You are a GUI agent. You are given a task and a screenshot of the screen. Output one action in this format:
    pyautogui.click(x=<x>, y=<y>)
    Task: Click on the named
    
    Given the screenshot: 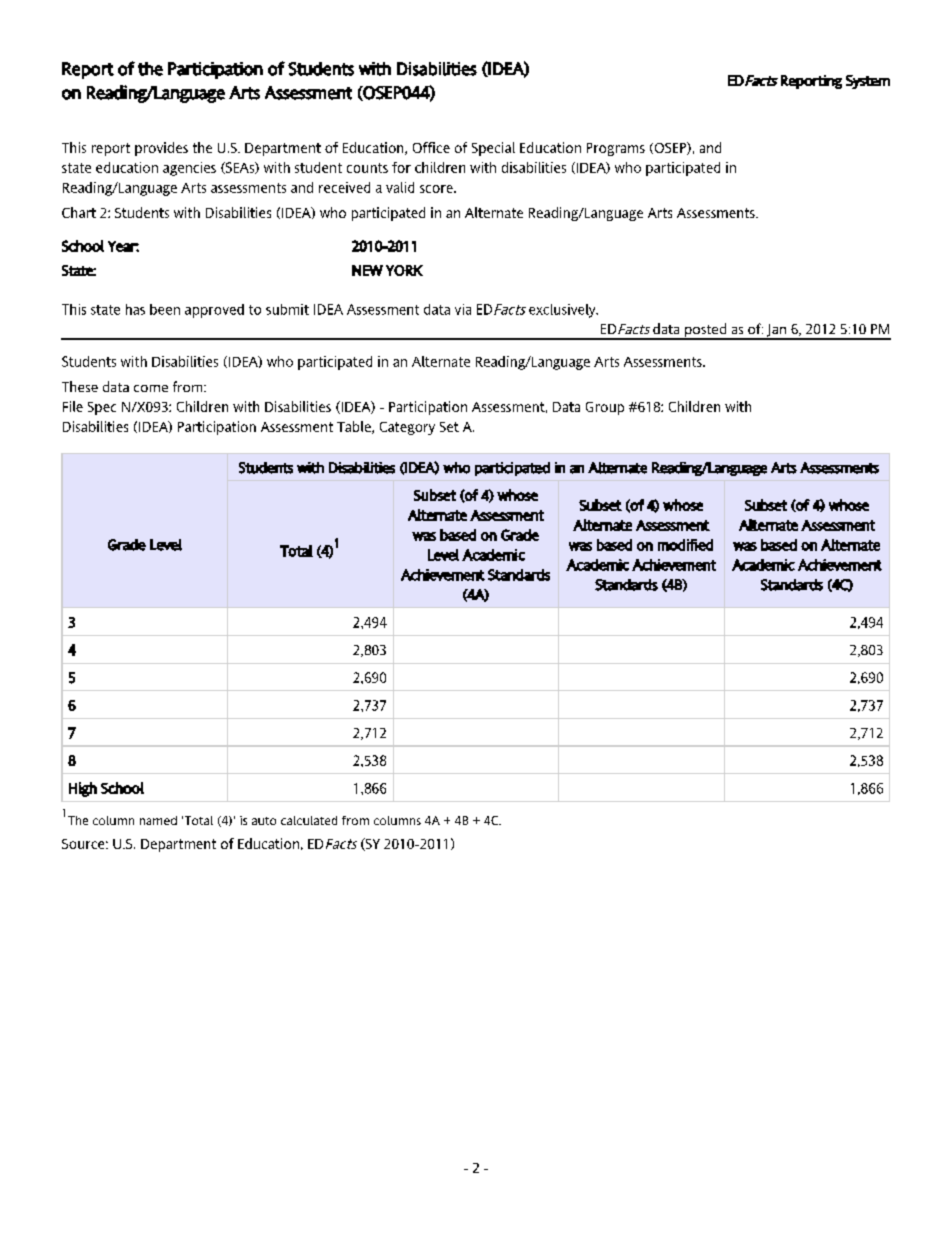 What is the action you would take?
    pyautogui.click(x=158, y=820)
